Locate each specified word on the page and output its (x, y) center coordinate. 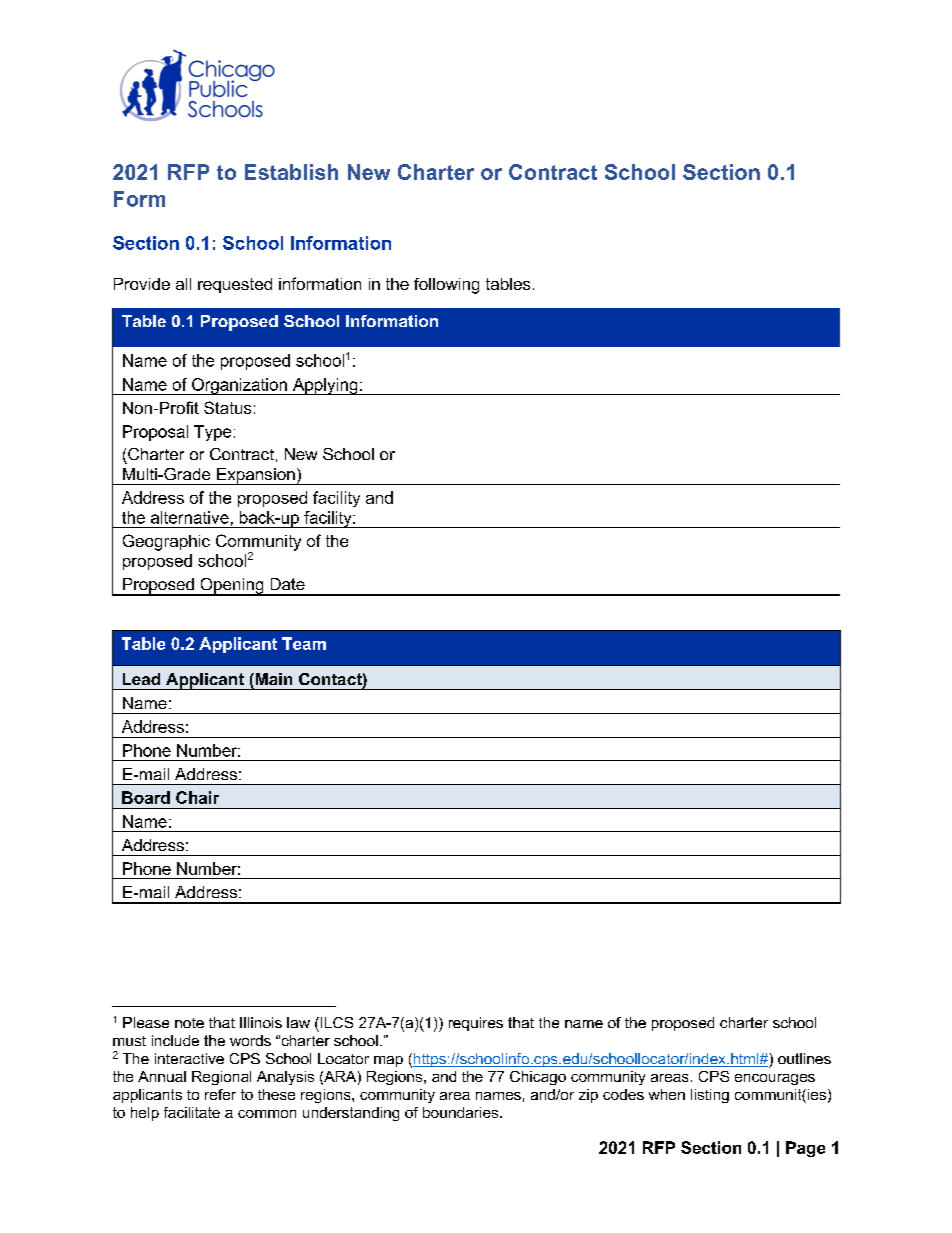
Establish (291, 172)
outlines (804, 1058)
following (446, 286)
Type (212, 433)
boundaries (462, 1112)
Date (288, 584)
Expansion (256, 476)
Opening (232, 587)
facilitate (192, 1112)
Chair (197, 797)
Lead (141, 679)
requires (476, 1024)
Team (304, 643)
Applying (325, 386)
